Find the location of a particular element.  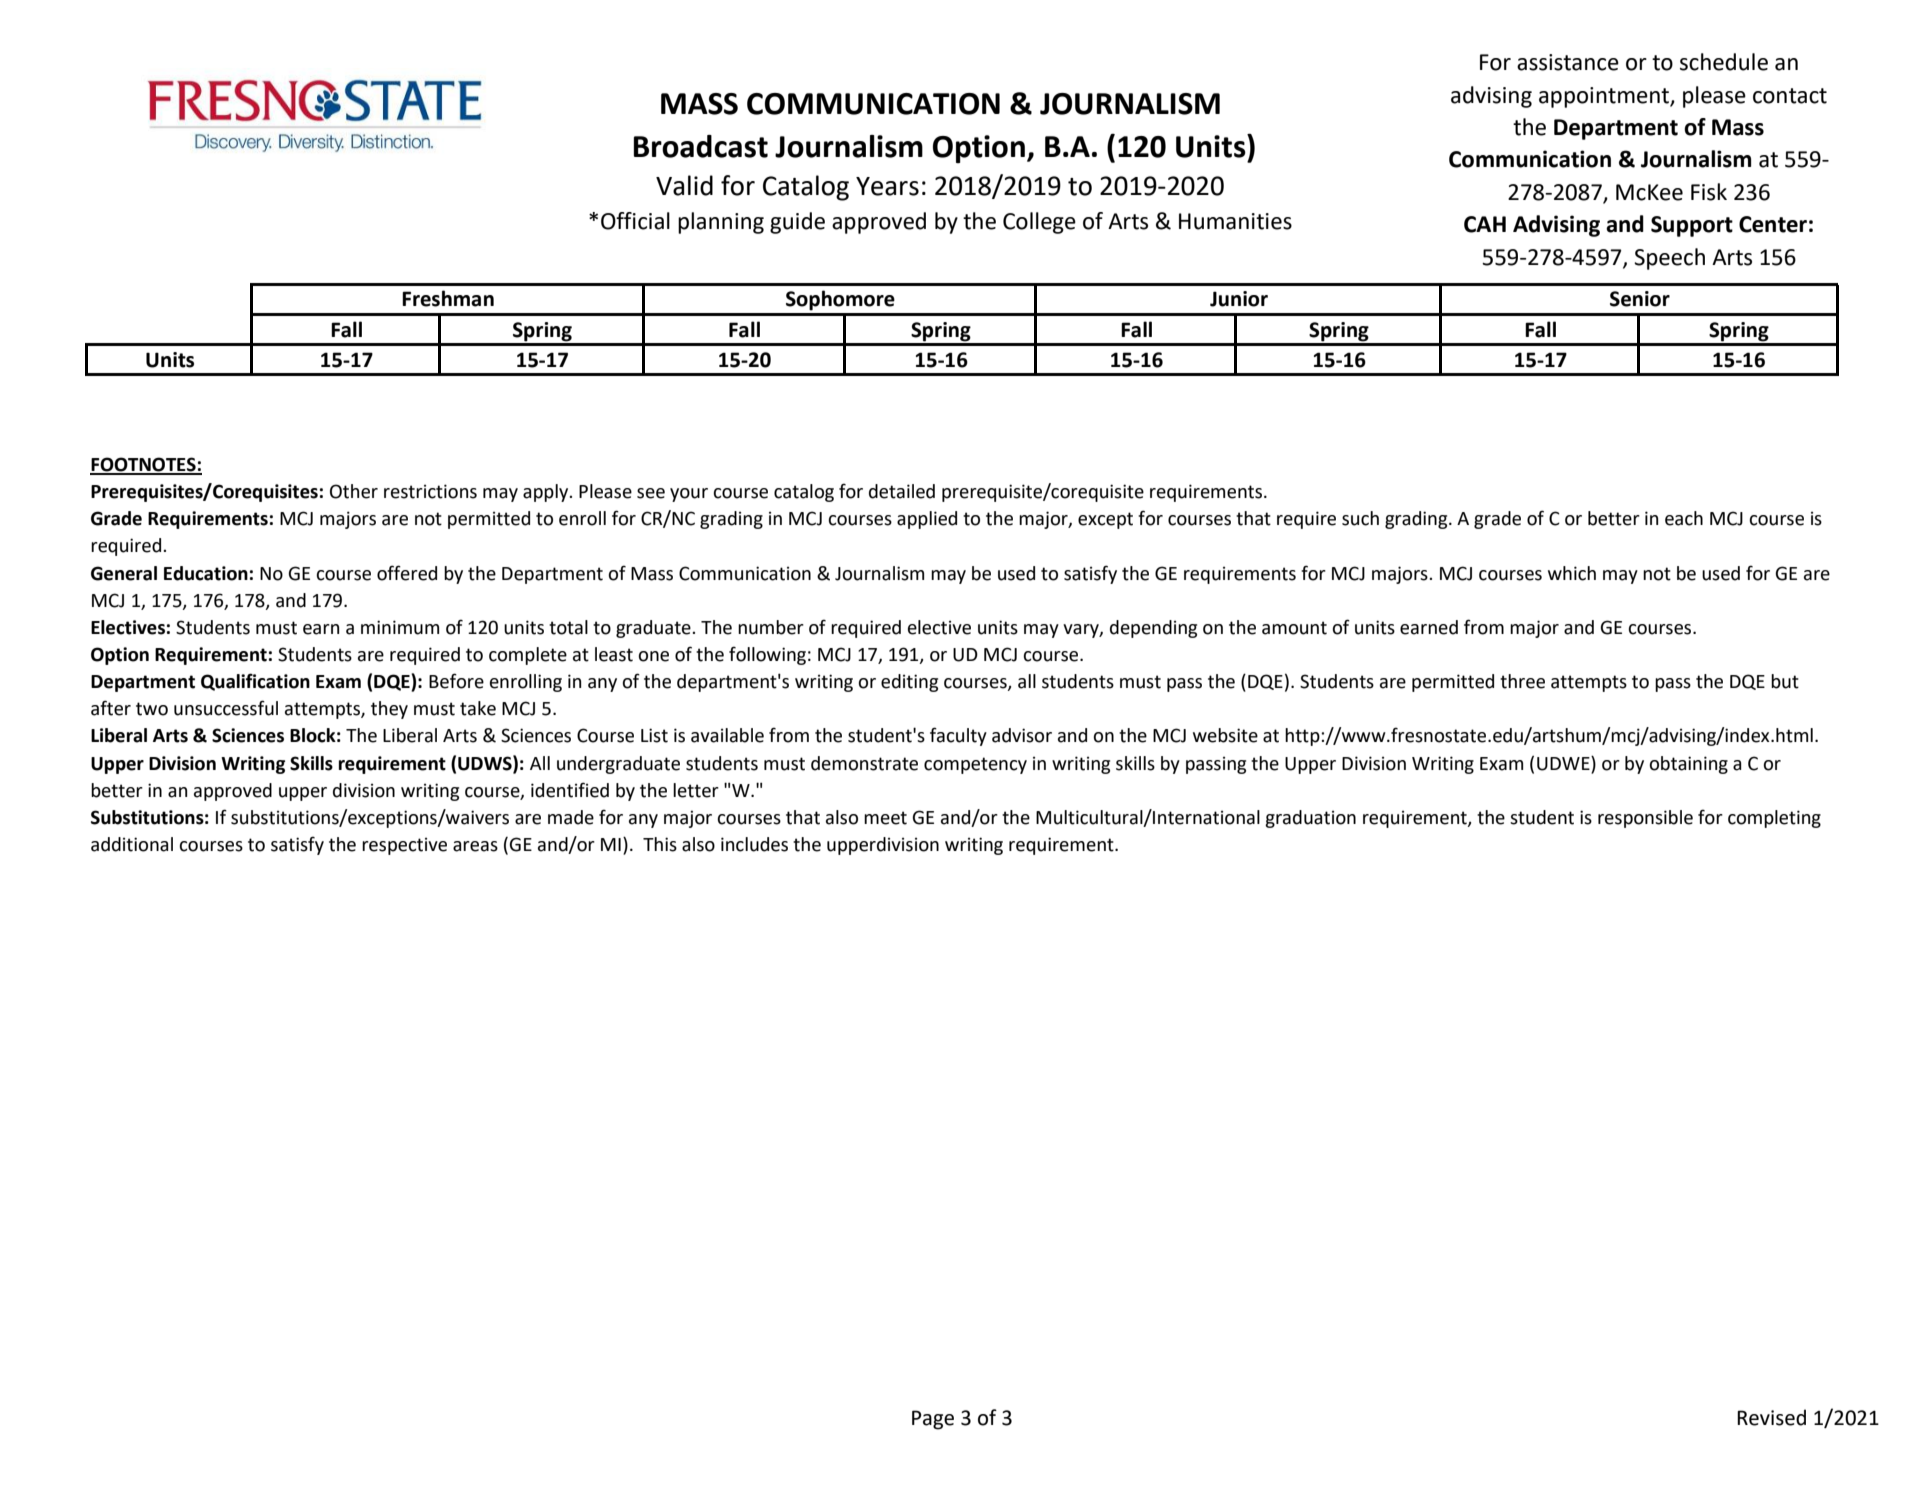

each is located at coordinates (1684, 518).
